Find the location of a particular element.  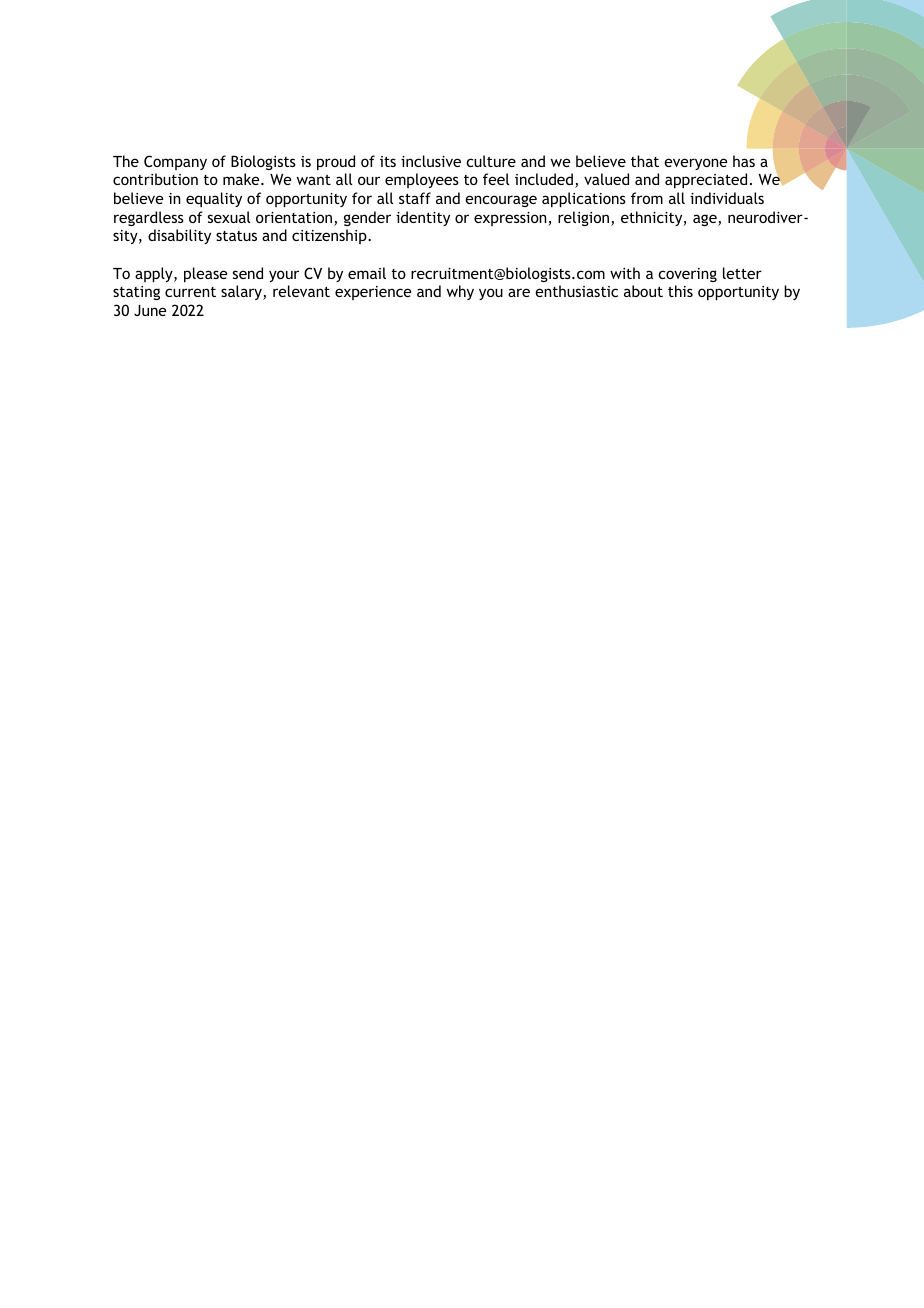

staff is located at coordinates (415, 198).
